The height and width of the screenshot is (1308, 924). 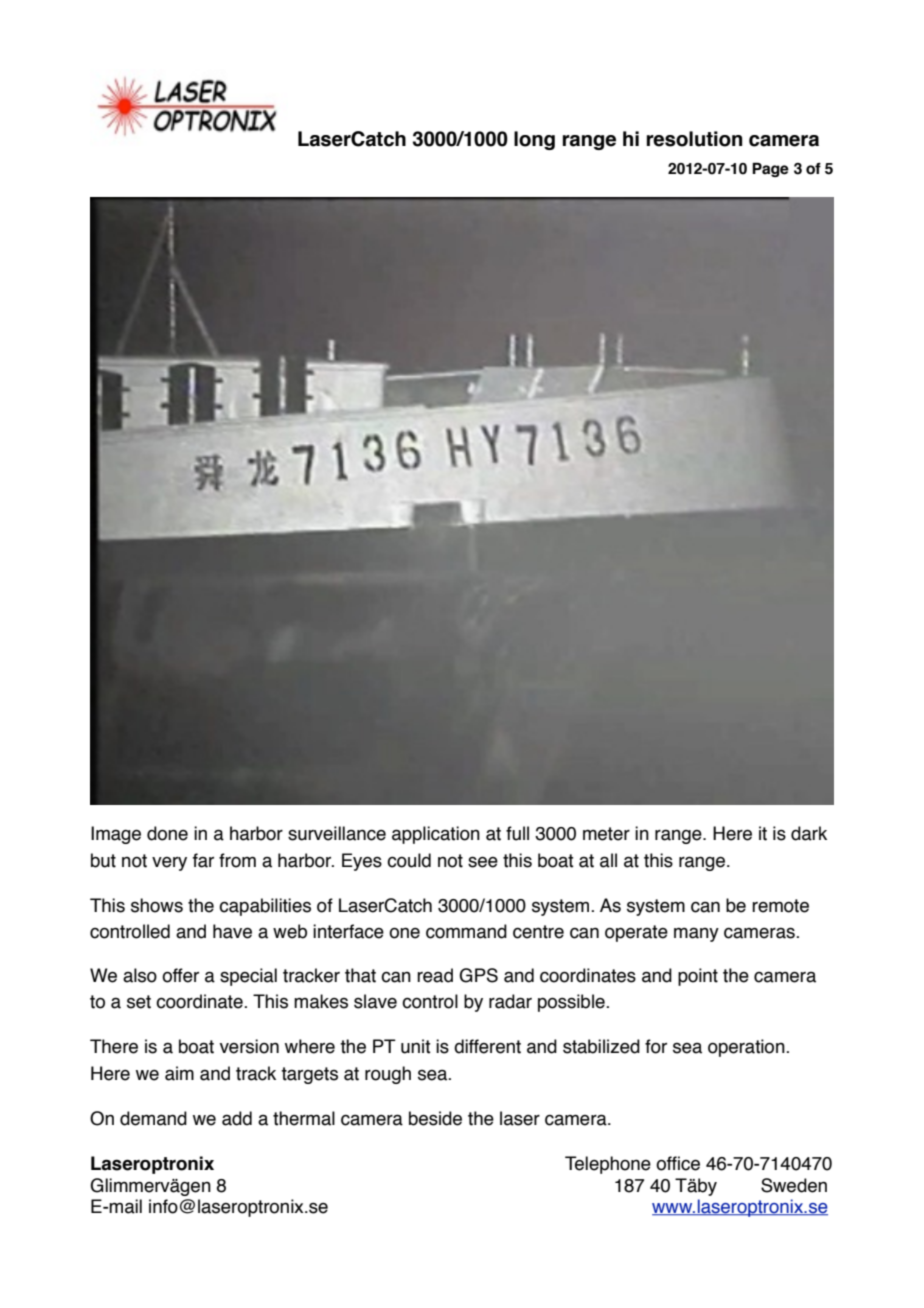 I want to click on see, so click(x=483, y=862).
